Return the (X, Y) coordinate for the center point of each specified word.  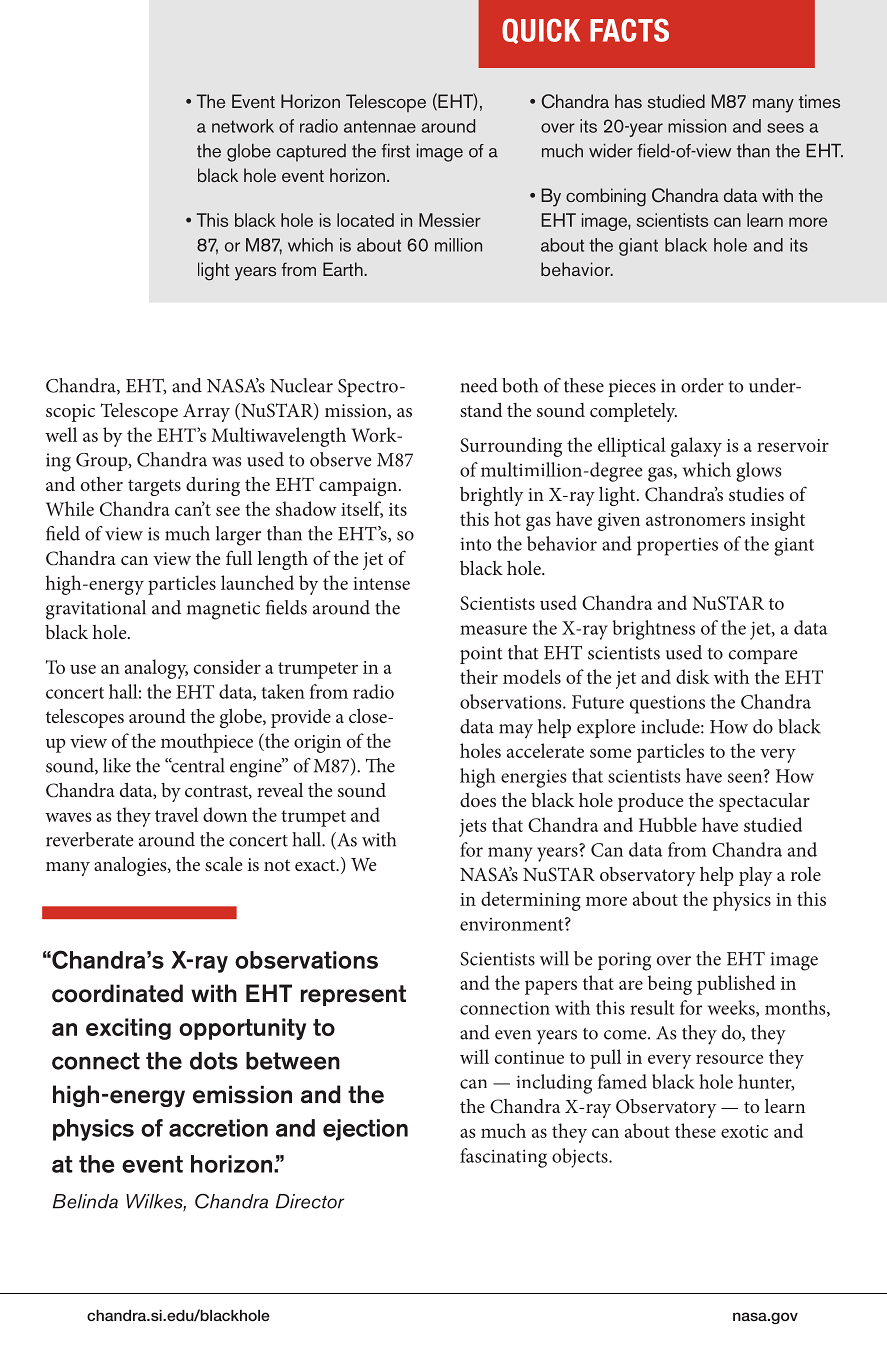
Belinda (85, 1201)
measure (493, 630)
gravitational (96, 610)
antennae (380, 126)
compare (763, 657)
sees (785, 128)
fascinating (503, 1158)
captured (311, 153)
